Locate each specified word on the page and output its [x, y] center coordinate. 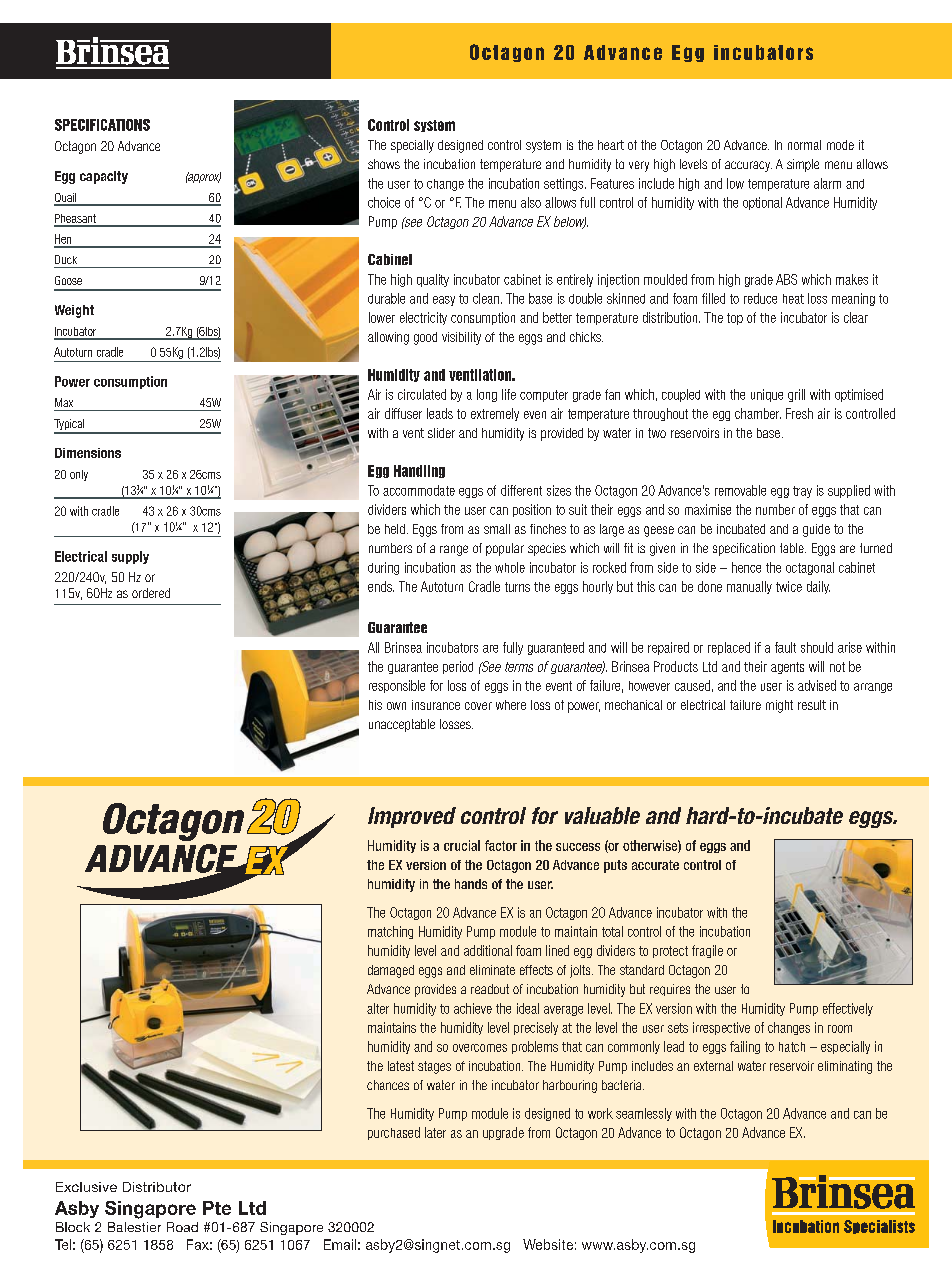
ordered [151, 593]
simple [803, 165]
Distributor [157, 1187]
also [531, 202]
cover [478, 706]
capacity [104, 177]
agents [787, 668]
